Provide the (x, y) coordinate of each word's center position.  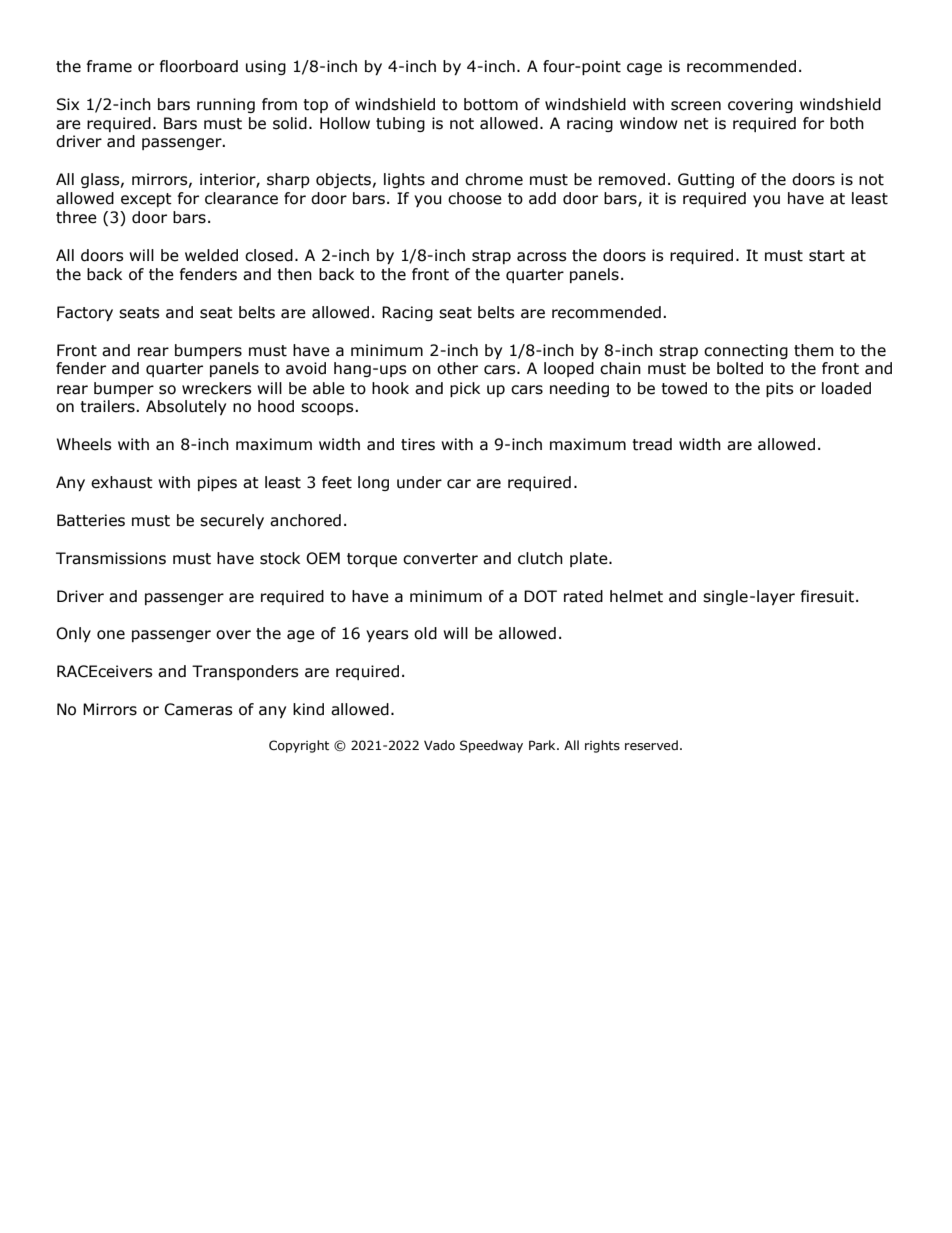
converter (440, 559)
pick (465, 389)
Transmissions (111, 558)
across (542, 257)
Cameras (198, 709)
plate (590, 559)
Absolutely (186, 407)
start (827, 256)
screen (696, 106)
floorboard (199, 66)
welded (211, 255)
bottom (491, 104)
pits (780, 389)
